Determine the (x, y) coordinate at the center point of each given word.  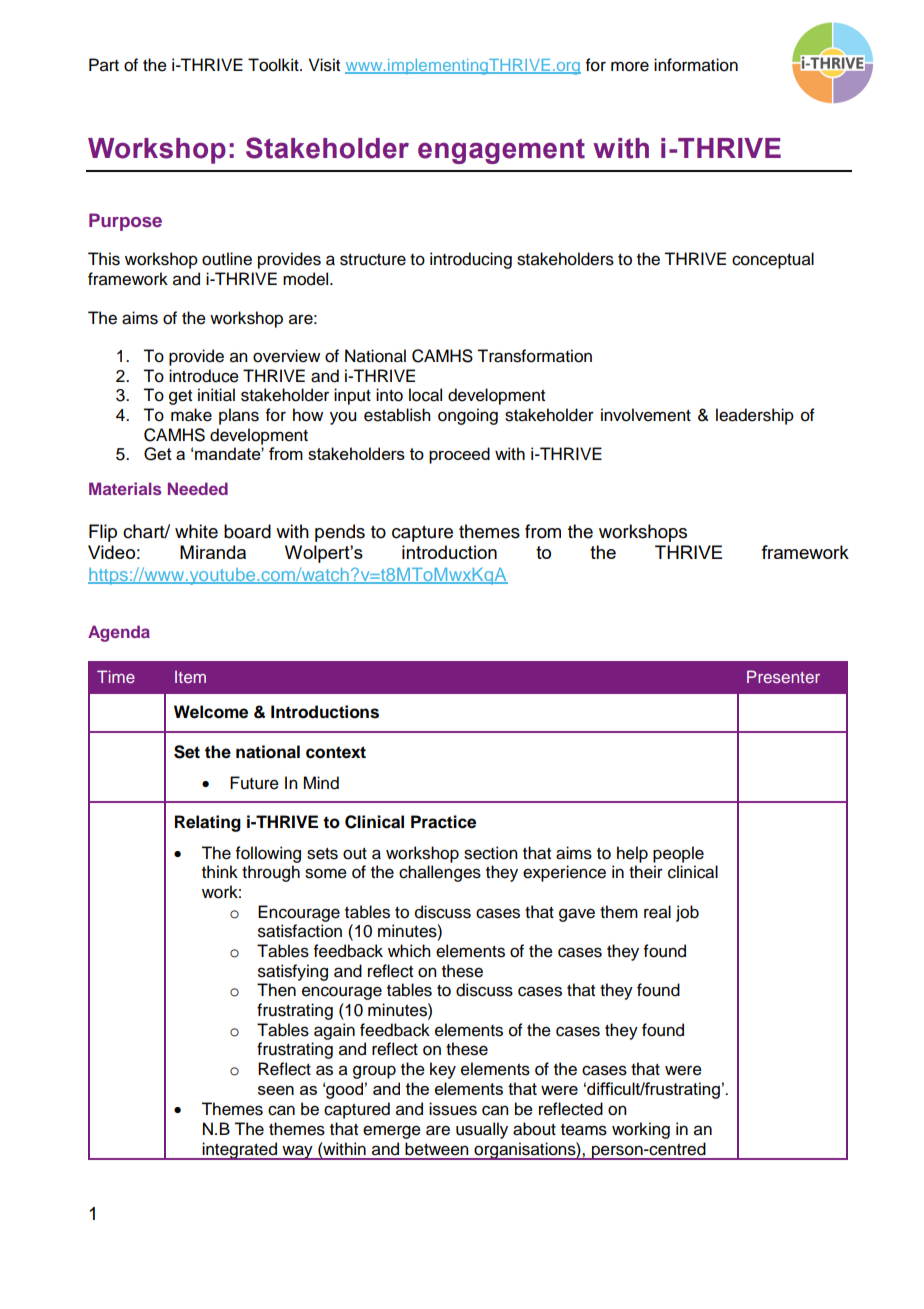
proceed (459, 455)
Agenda (119, 633)
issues (453, 1109)
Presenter (783, 676)
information (696, 65)
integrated (239, 1151)
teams (584, 1130)
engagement (501, 151)
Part (104, 65)
